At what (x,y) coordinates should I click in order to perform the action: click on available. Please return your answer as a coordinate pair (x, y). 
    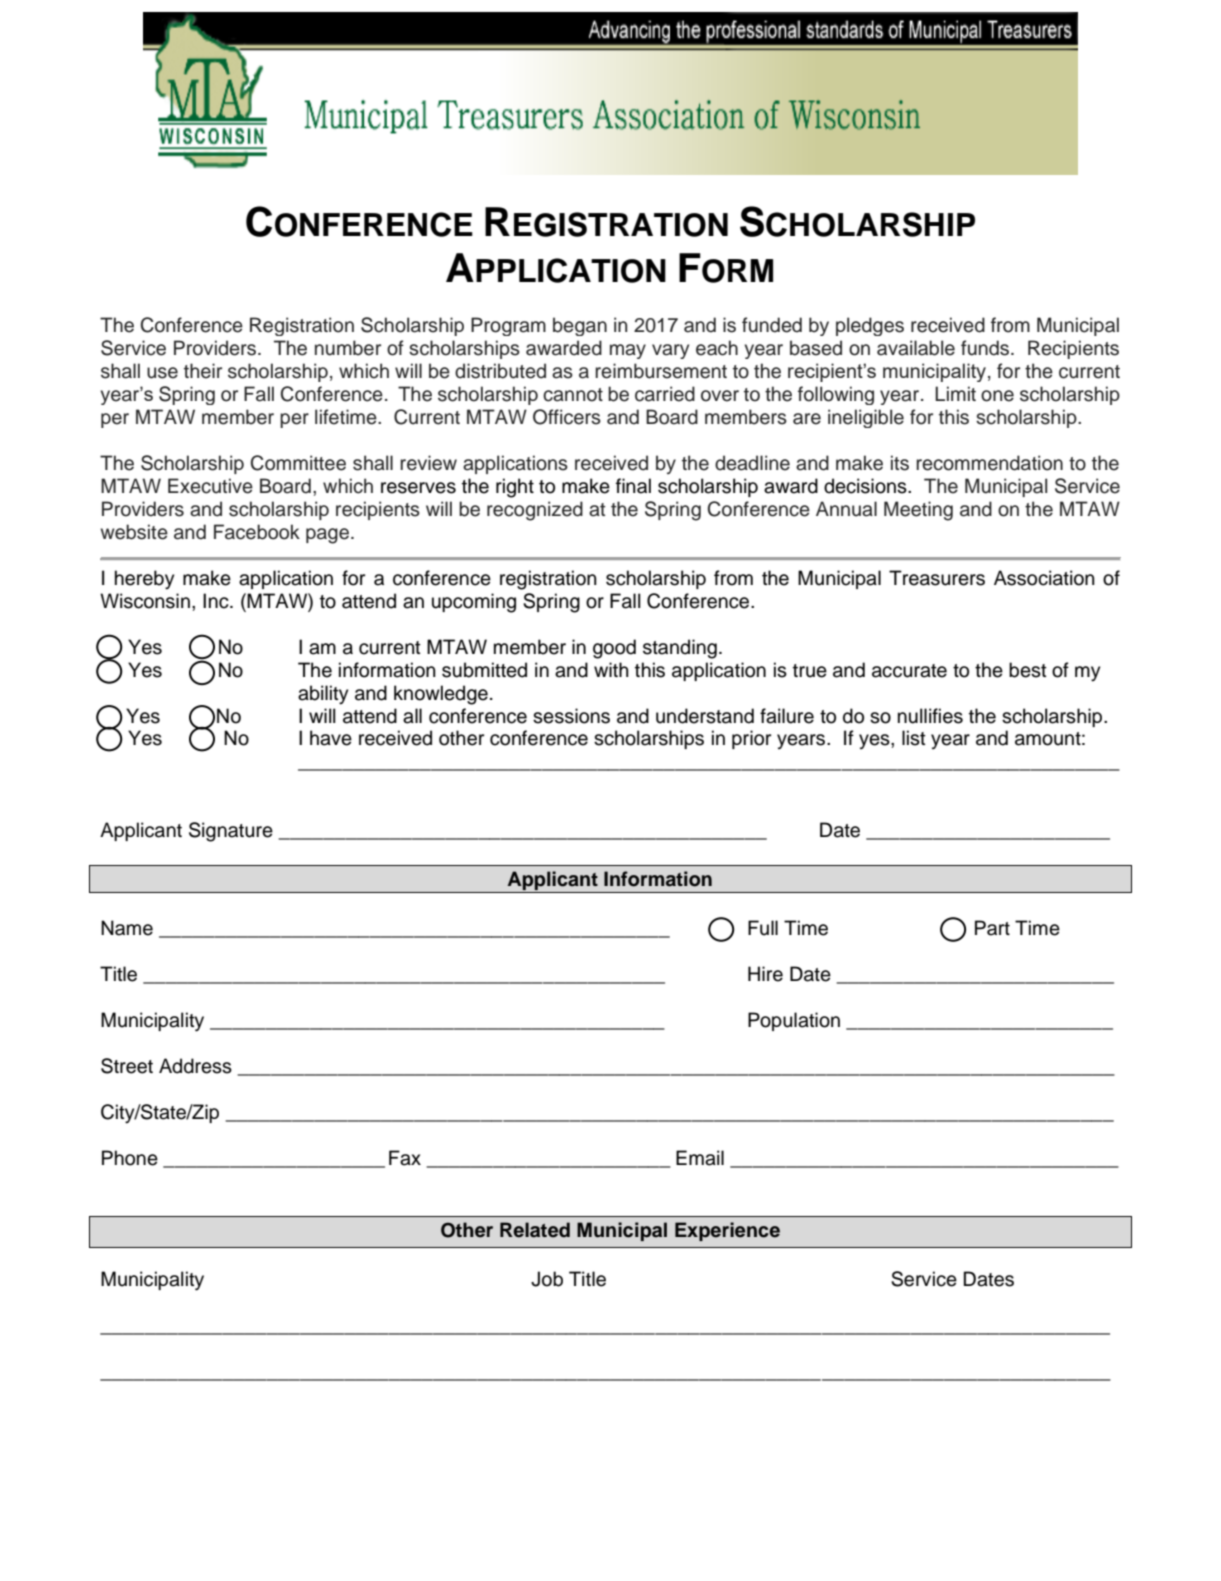
    Looking at the image, I should click on (916, 348).
